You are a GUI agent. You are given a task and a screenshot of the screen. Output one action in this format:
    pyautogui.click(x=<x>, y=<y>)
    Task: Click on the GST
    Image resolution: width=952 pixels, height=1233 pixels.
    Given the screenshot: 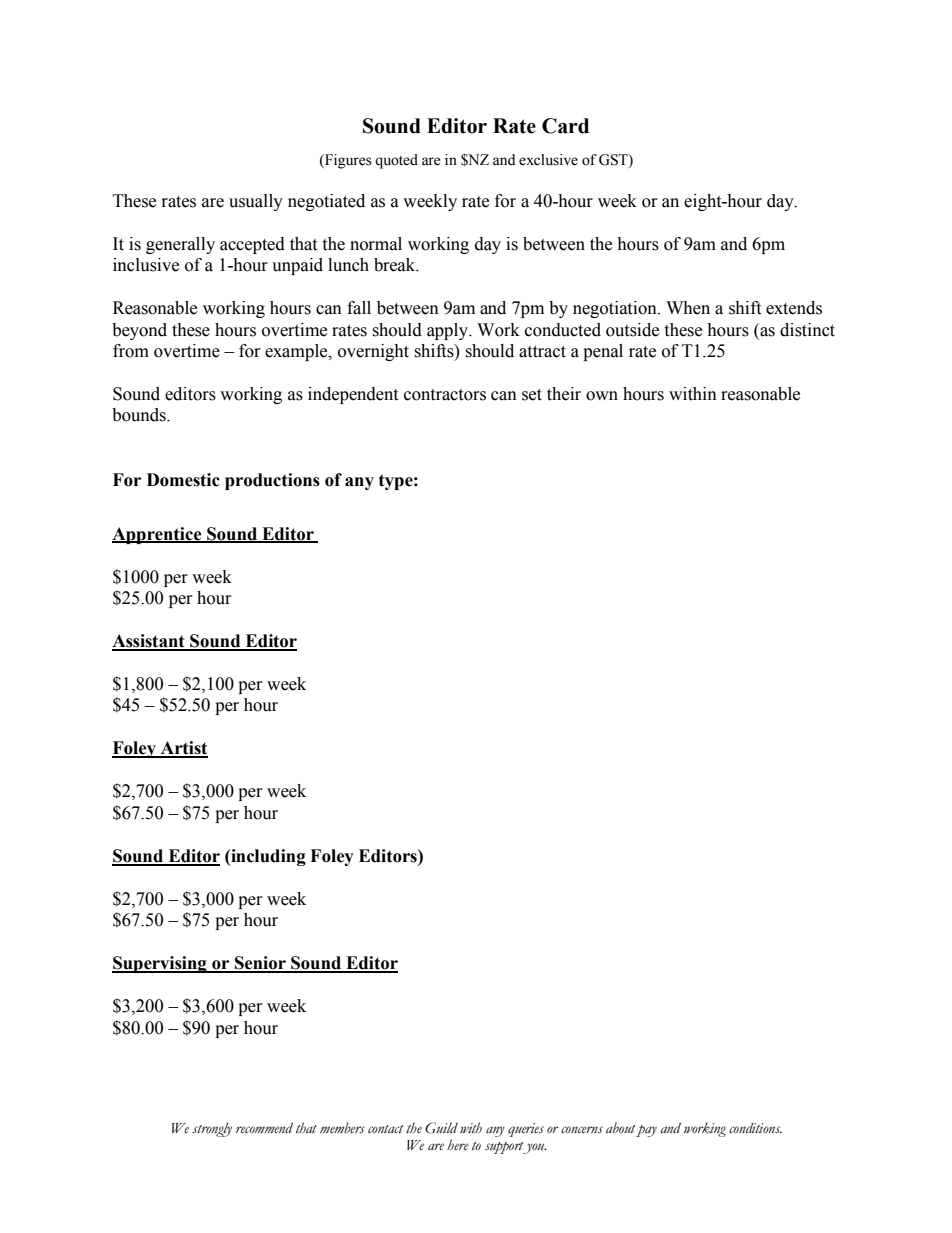 What is the action you would take?
    pyautogui.click(x=614, y=160)
